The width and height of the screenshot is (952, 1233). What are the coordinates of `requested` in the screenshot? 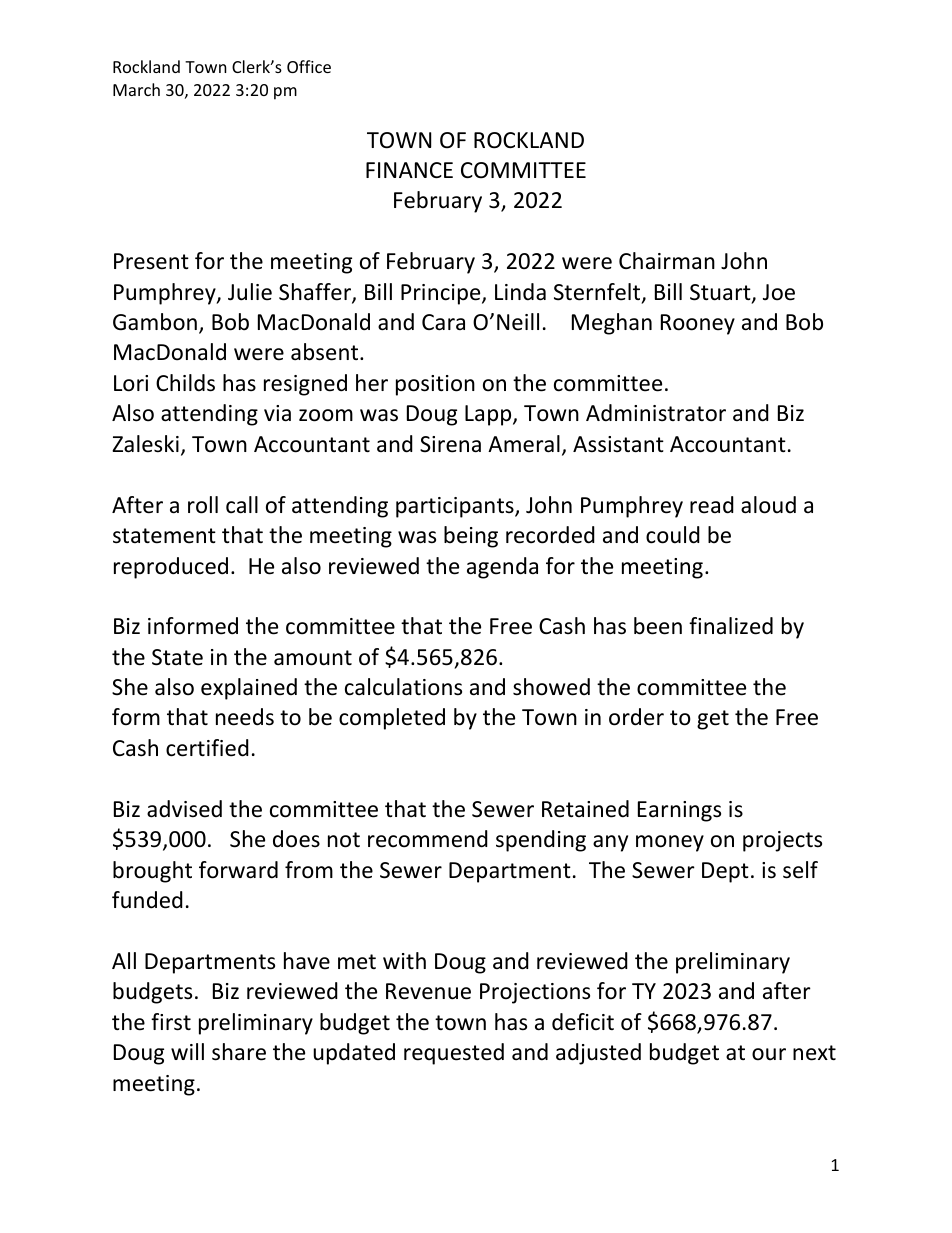 It's located at (454, 1054).
